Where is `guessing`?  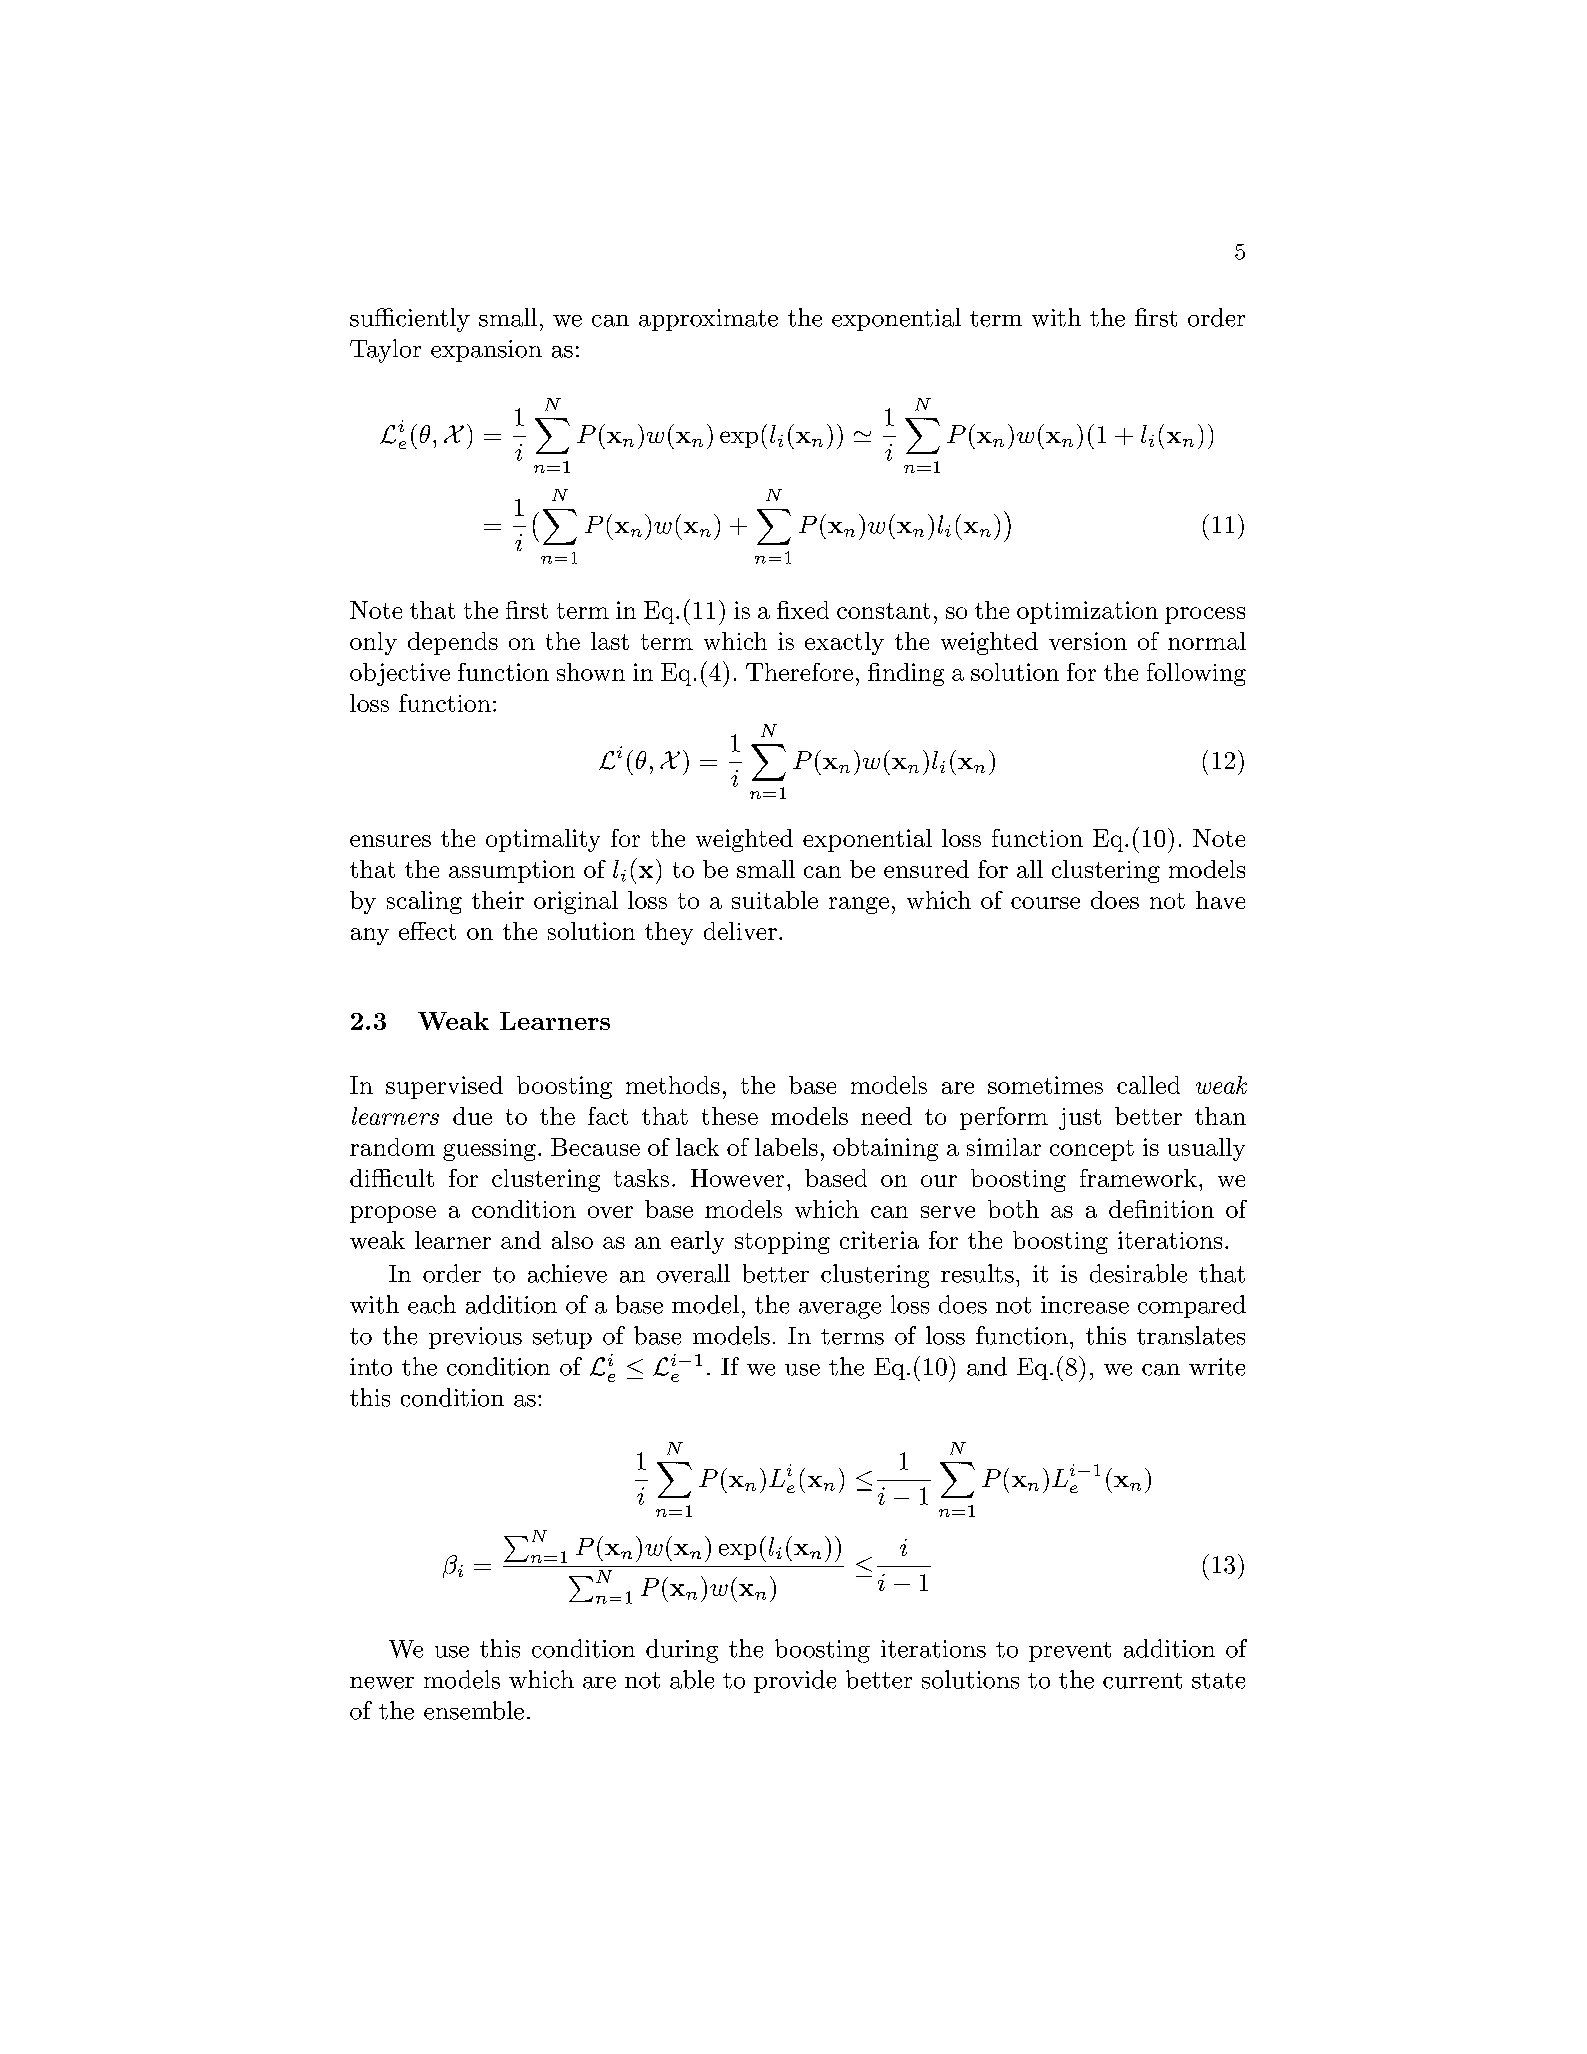
guessing is located at coordinates (489, 1150).
